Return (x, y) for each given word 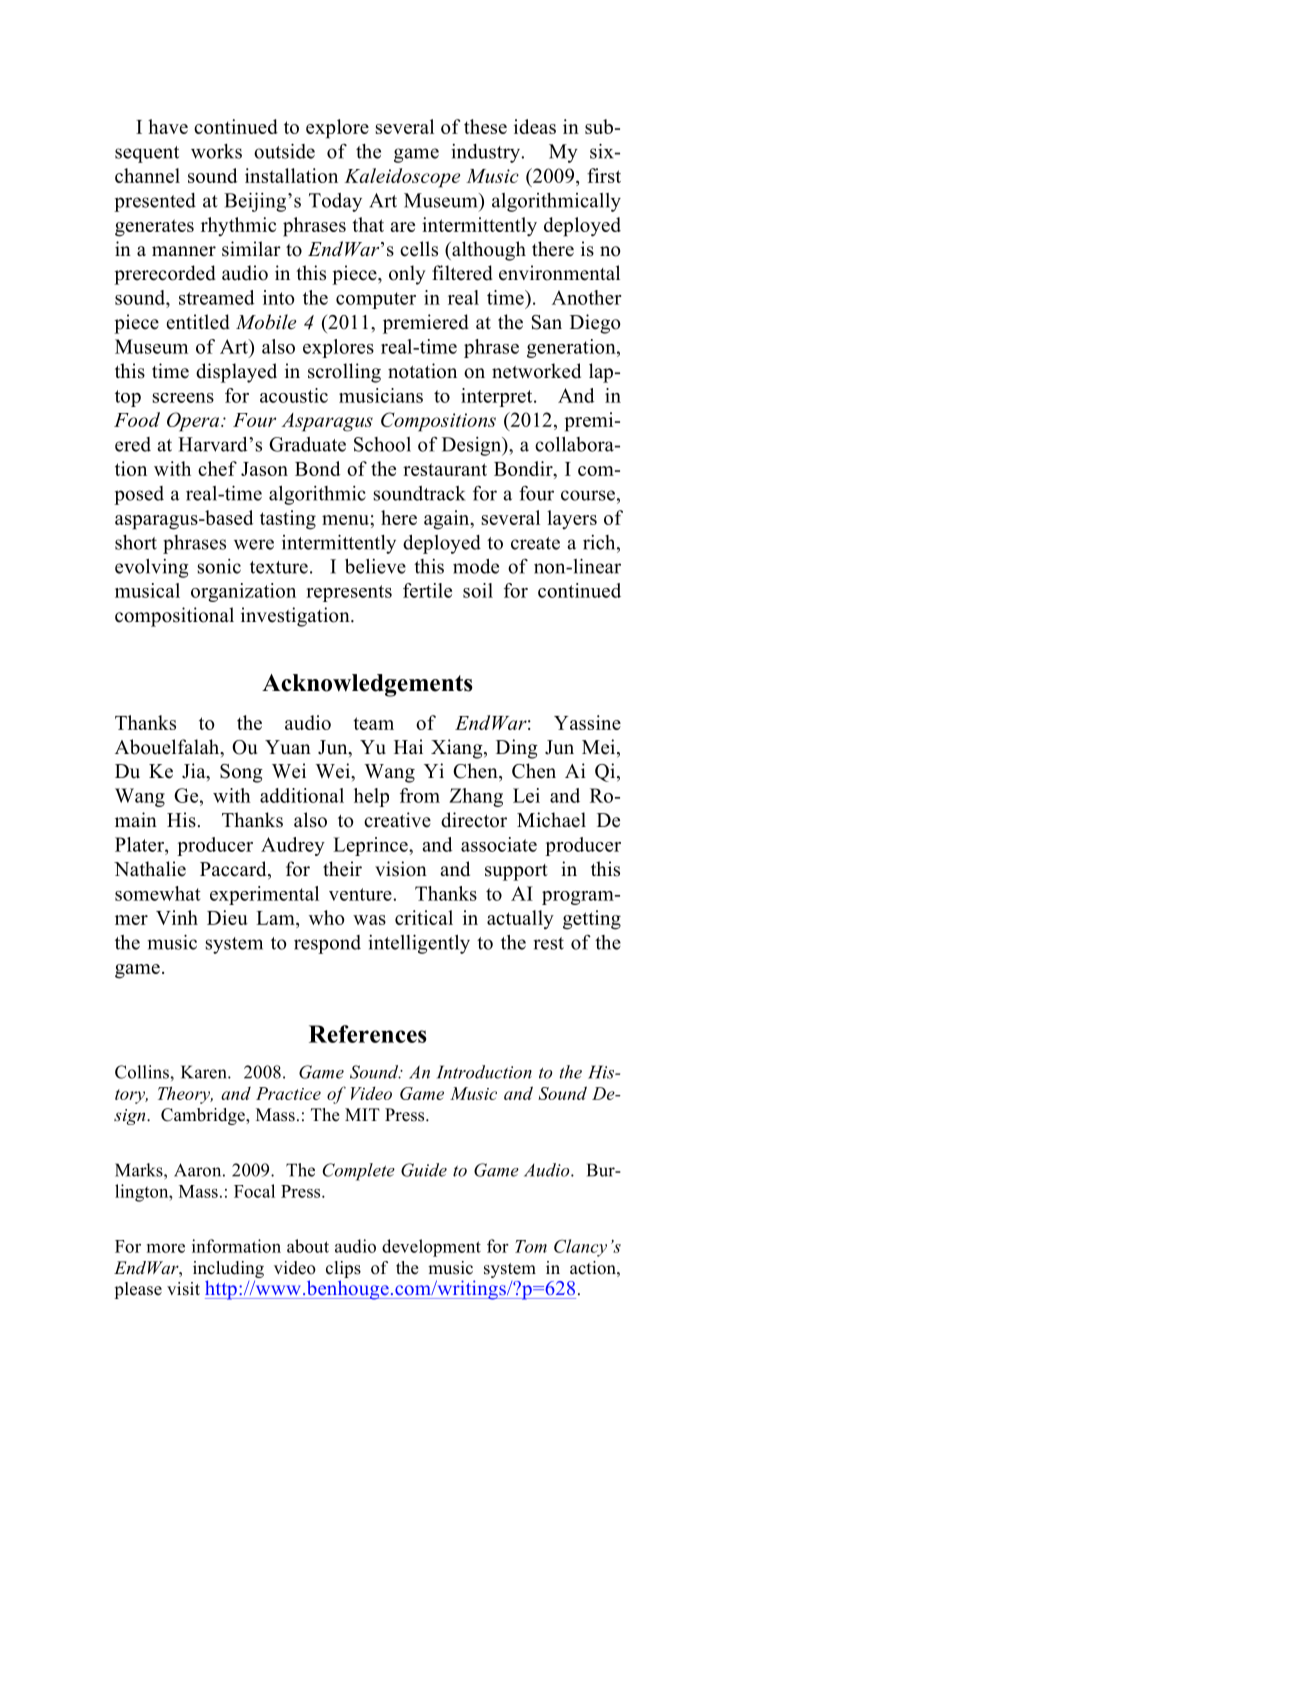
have (168, 126)
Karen (205, 1072)
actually (520, 920)
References (368, 1034)
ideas (535, 126)
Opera (194, 422)
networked (536, 371)
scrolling (344, 373)
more (166, 1248)
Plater (140, 844)
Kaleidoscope (402, 178)
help (371, 797)
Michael (551, 820)
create (535, 543)
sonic (219, 566)
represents (349, 593)
